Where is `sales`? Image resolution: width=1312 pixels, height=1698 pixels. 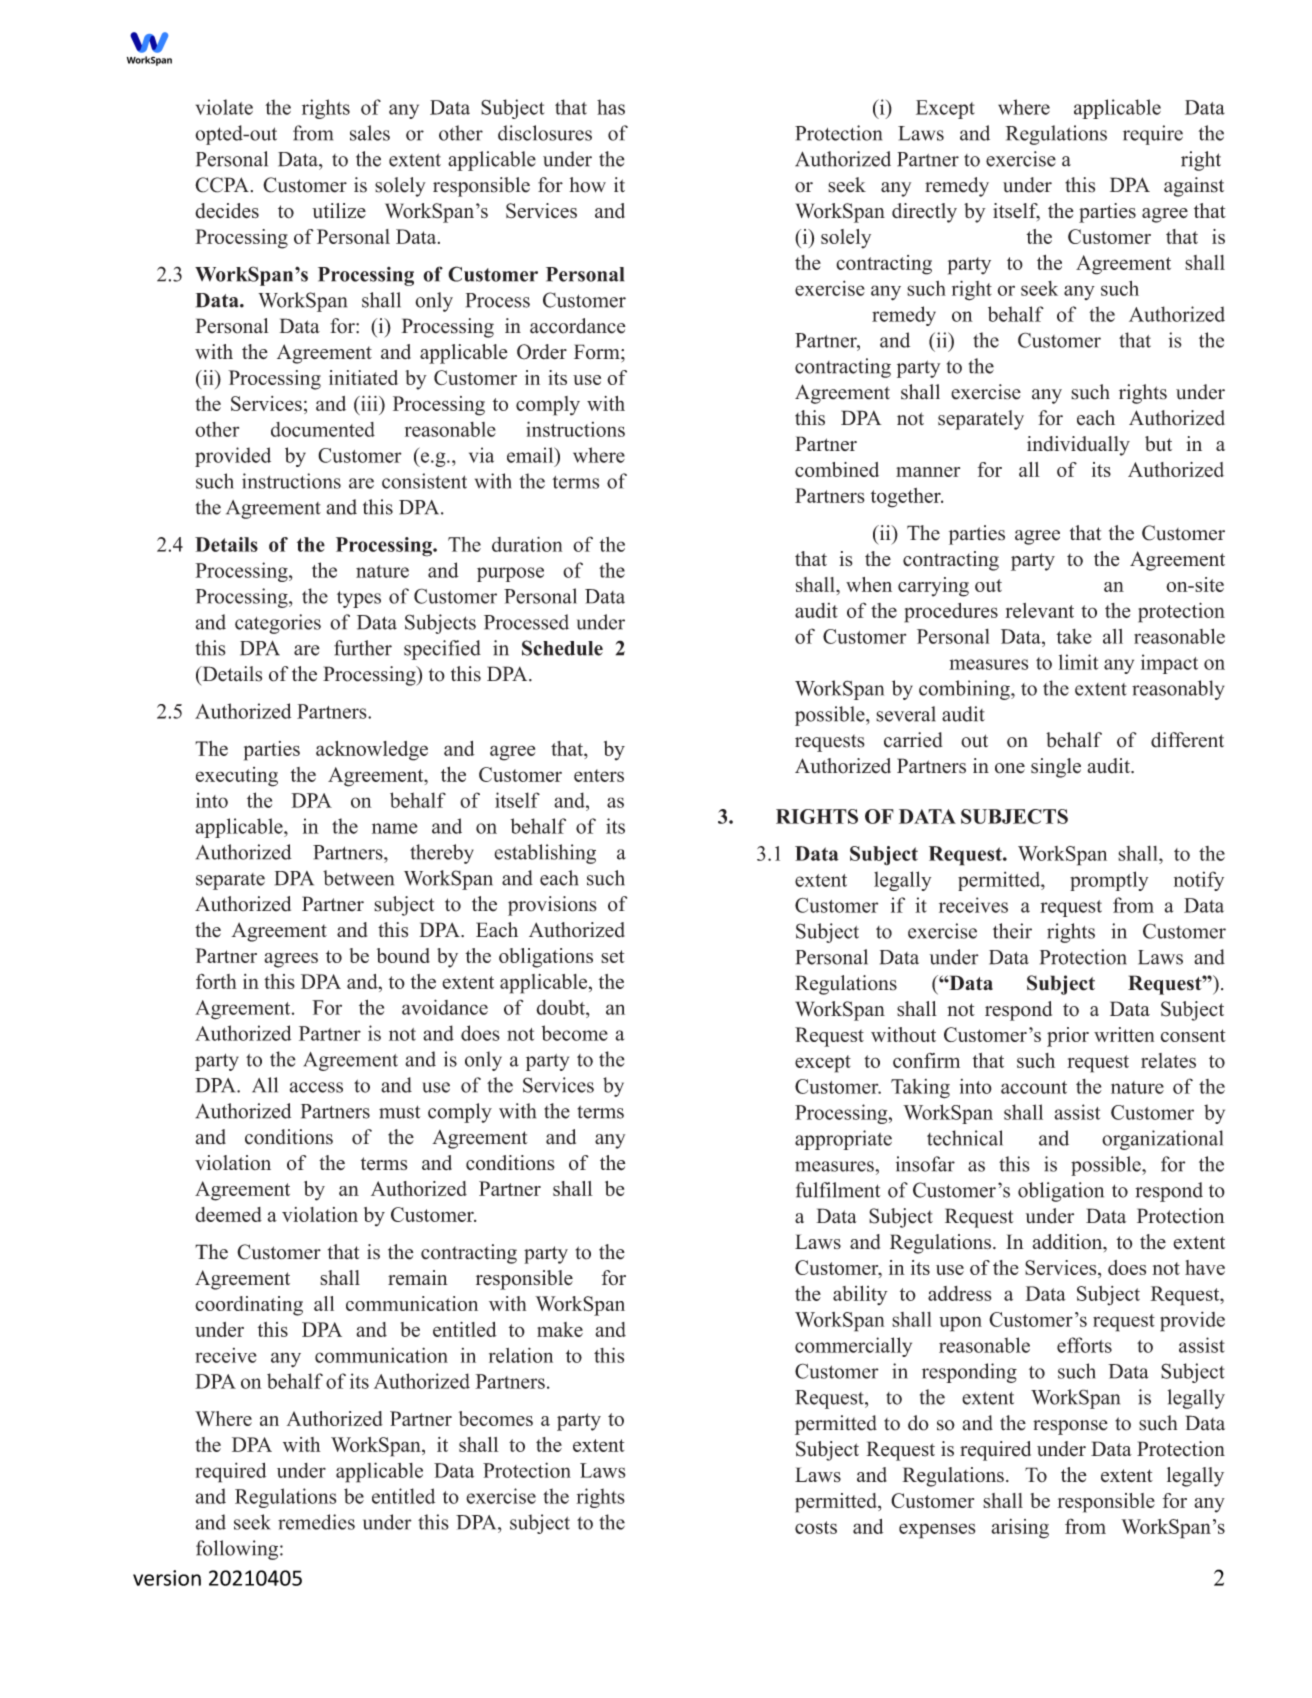 sales is located at coordinates (370, 133).
